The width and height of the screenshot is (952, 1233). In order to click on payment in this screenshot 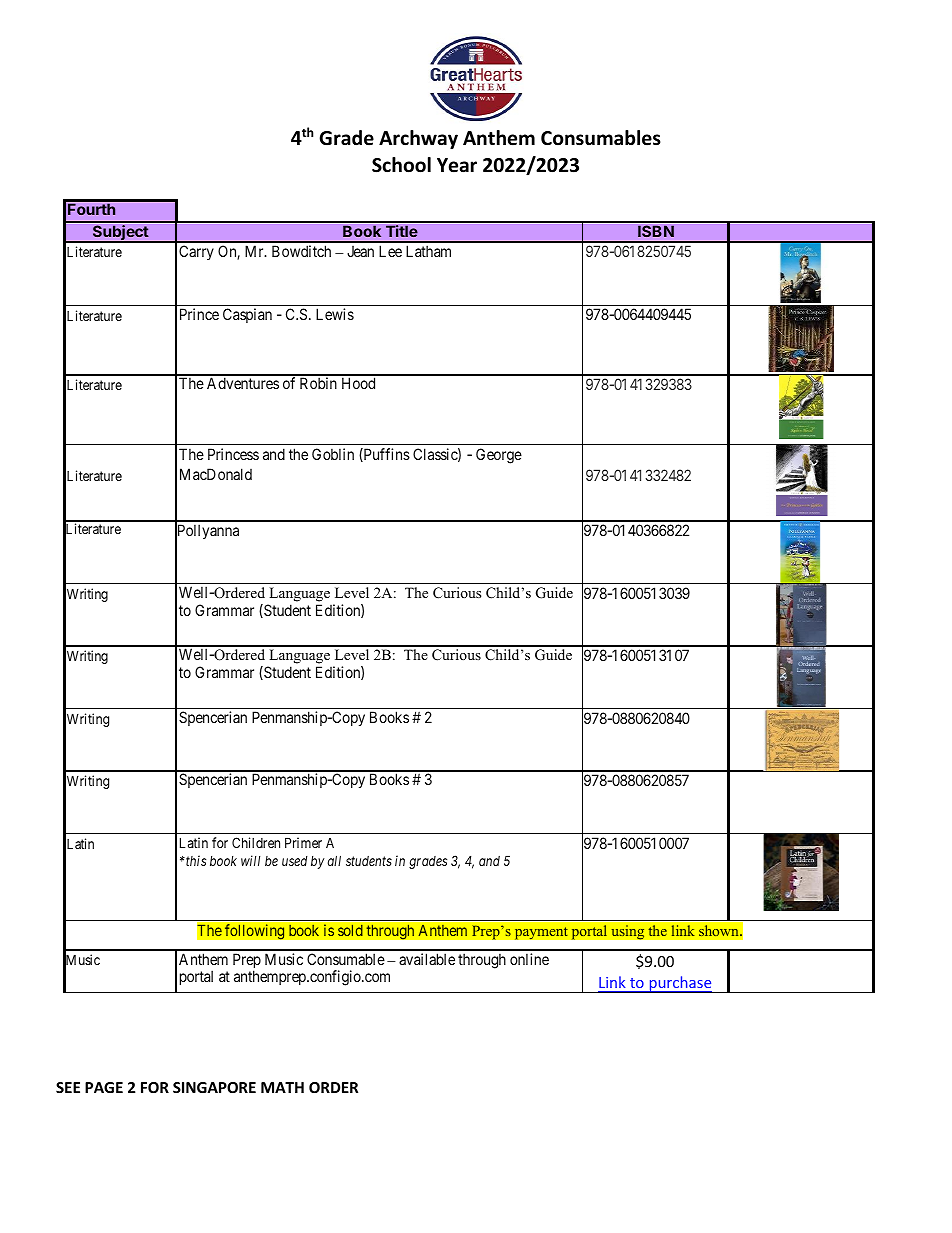, I will do `click(541, 933)`.
